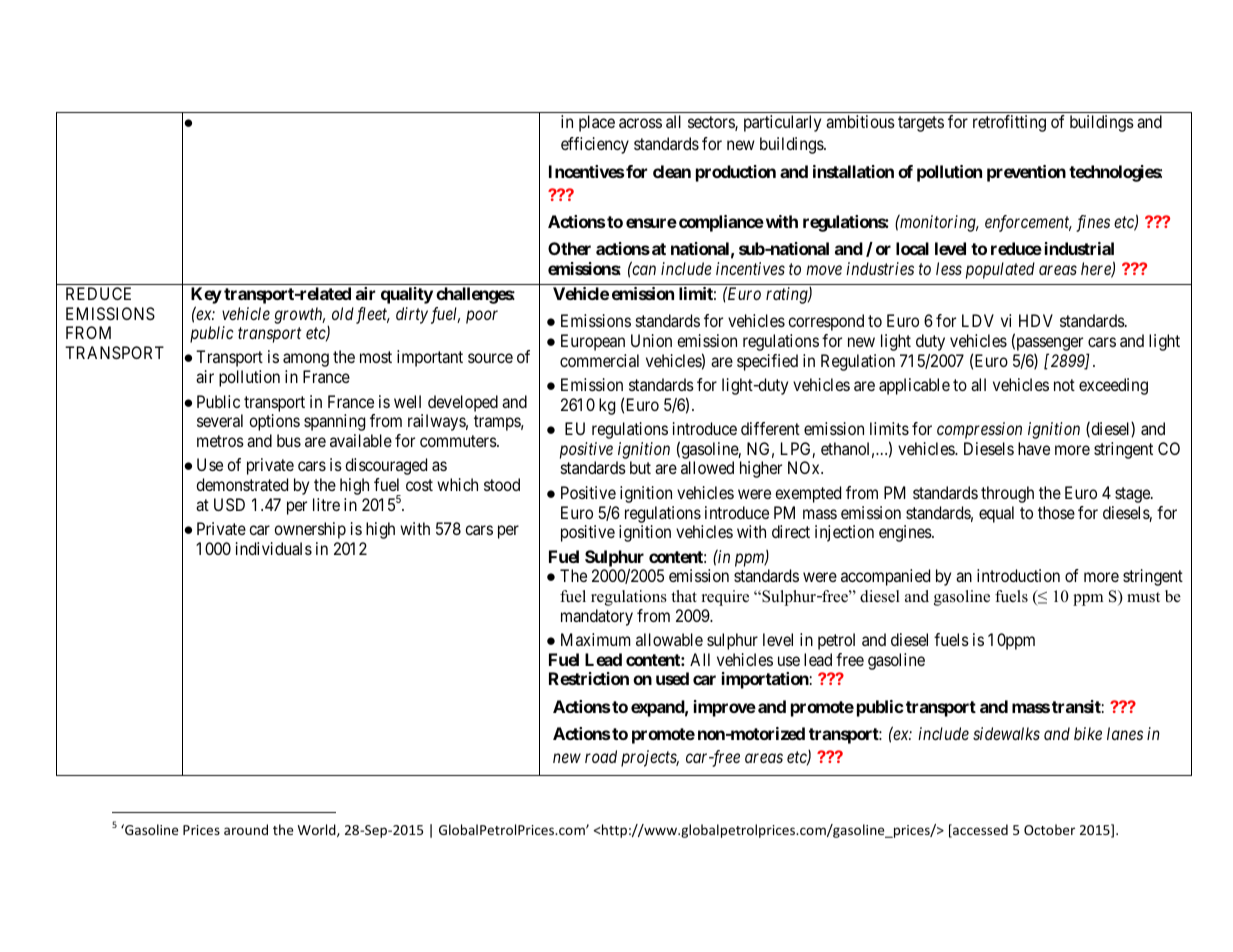  Describe the element at coordinates (669, 639) in the document. I see `allowable` at that location.
